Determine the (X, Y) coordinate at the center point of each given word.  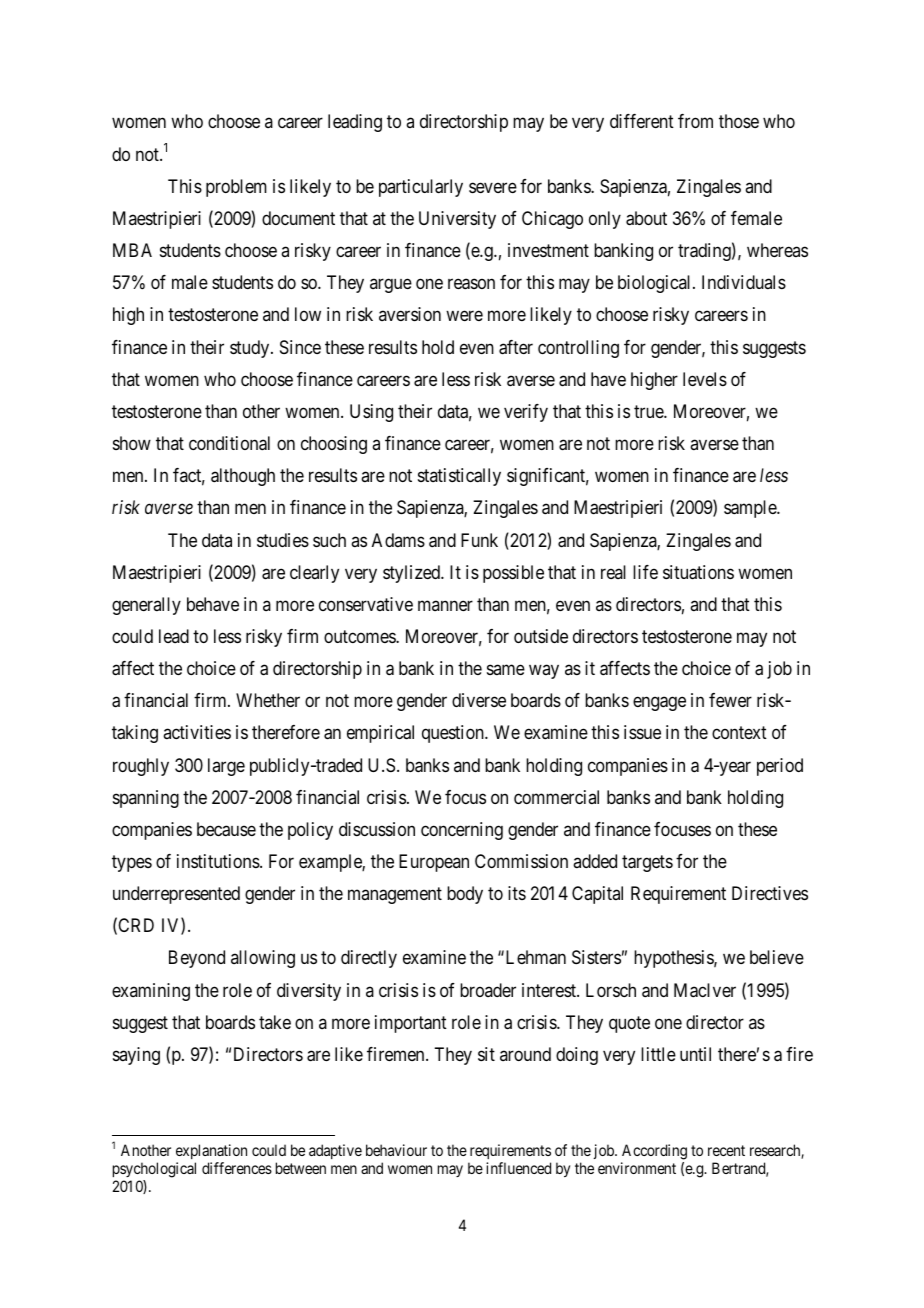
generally (146, 606)
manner (445, 605)
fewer (730, 700)
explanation (211, 1153)
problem (236, 188)
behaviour (396, 1150)
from (695, 121)
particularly (421, 188)
